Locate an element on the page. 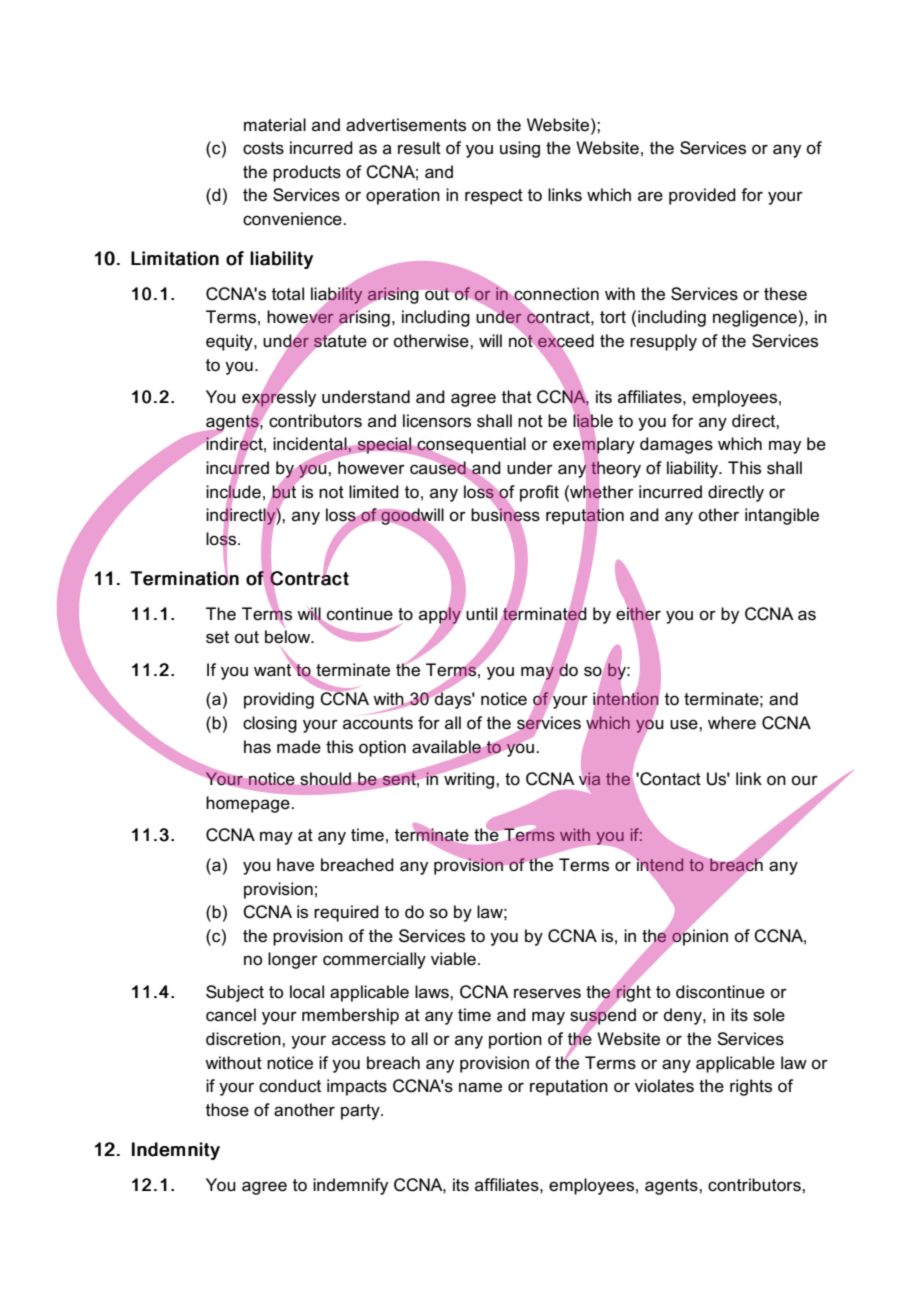 Image resolution: width=924 pixels, height=1308 pixels. writing is located at coordinates (469, 779).
